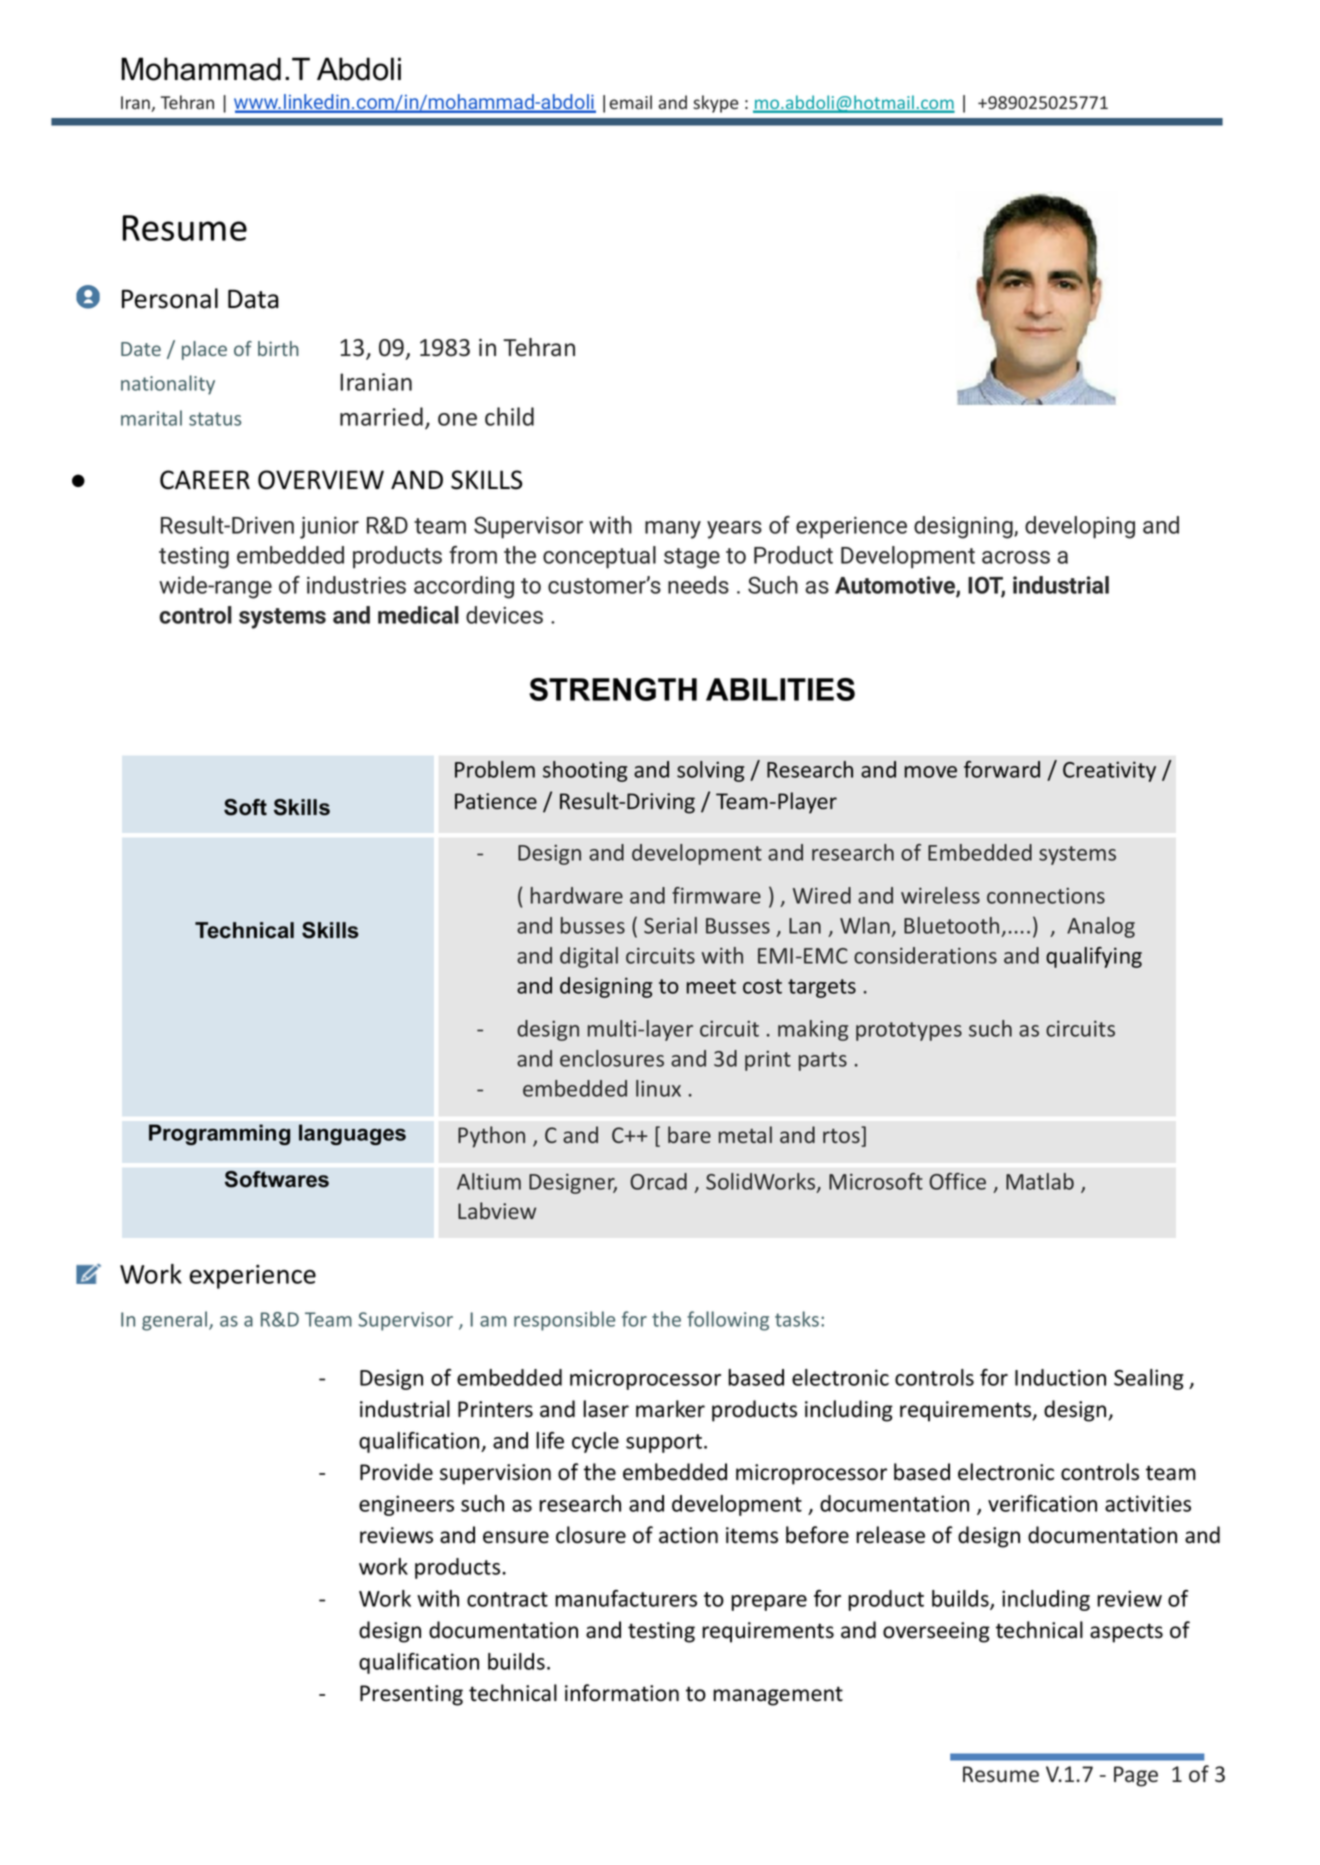  What do you see at coordinates (1060, 1377) in the document?
I see `Induction` at bounding box center [1060, 1377].
